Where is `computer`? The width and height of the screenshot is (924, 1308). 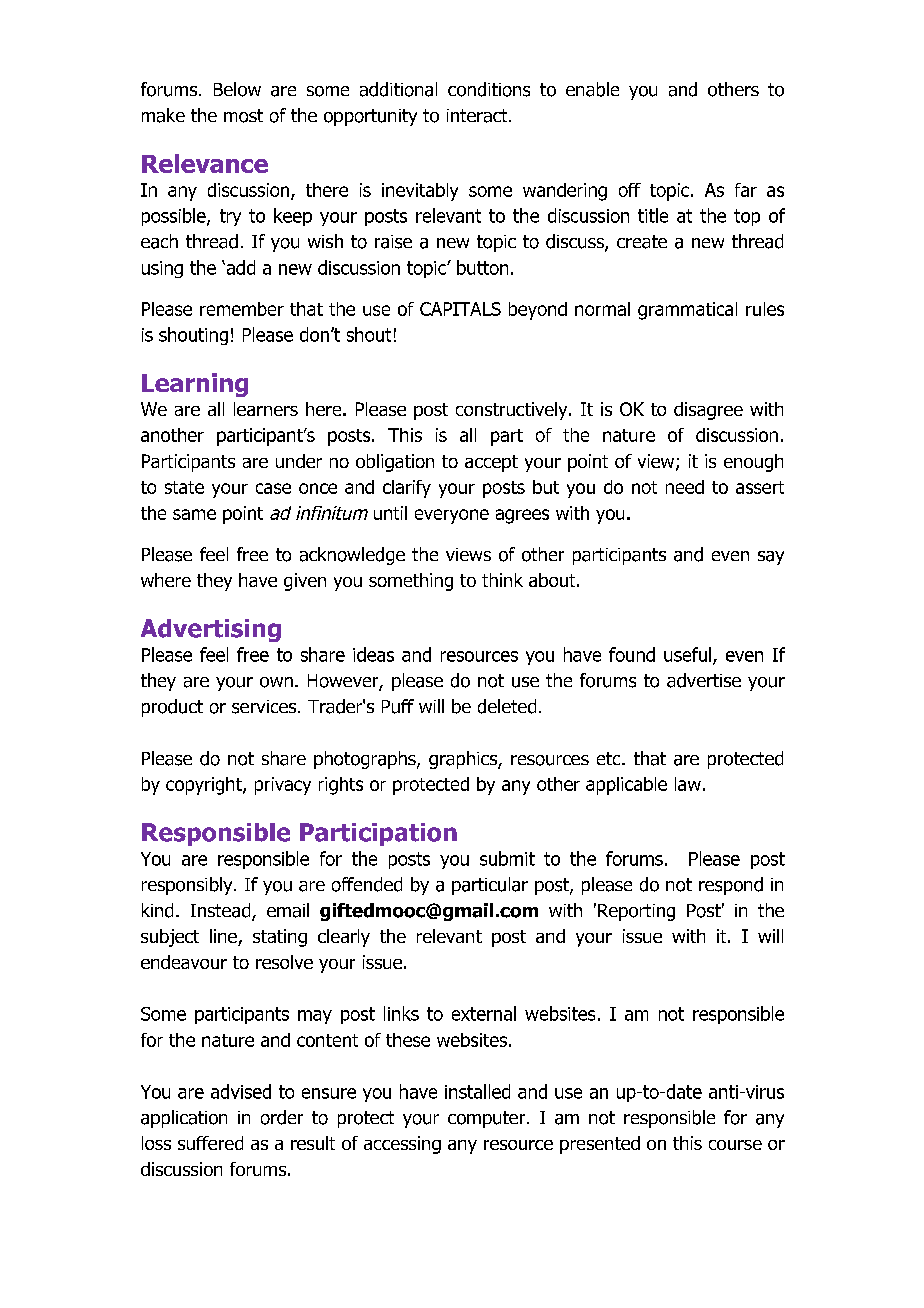
computer is located at coordinates (488, 1119).
